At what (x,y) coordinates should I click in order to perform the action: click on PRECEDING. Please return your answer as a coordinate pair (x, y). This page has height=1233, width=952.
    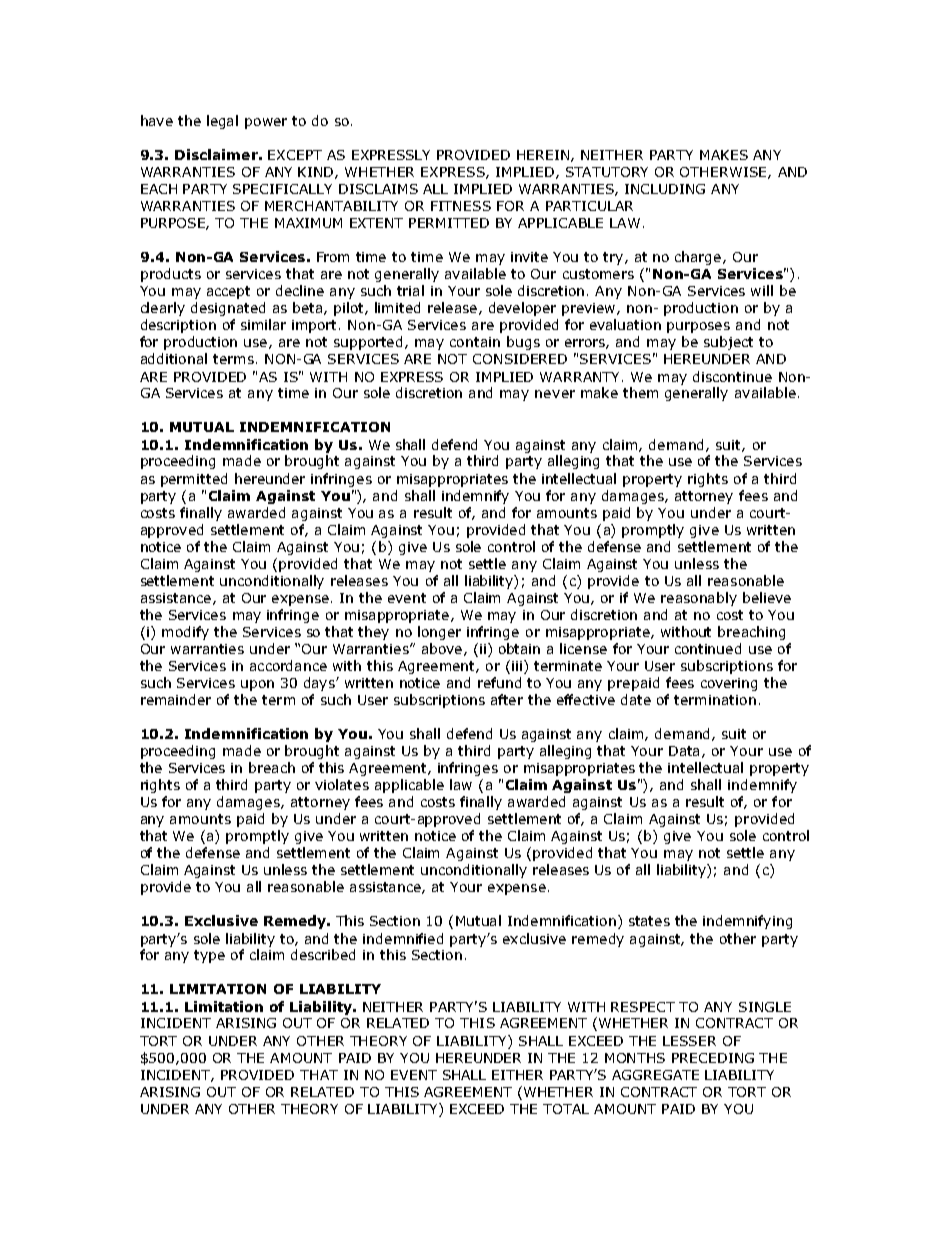
    Looking at the image, I should click on (713, 1058).
